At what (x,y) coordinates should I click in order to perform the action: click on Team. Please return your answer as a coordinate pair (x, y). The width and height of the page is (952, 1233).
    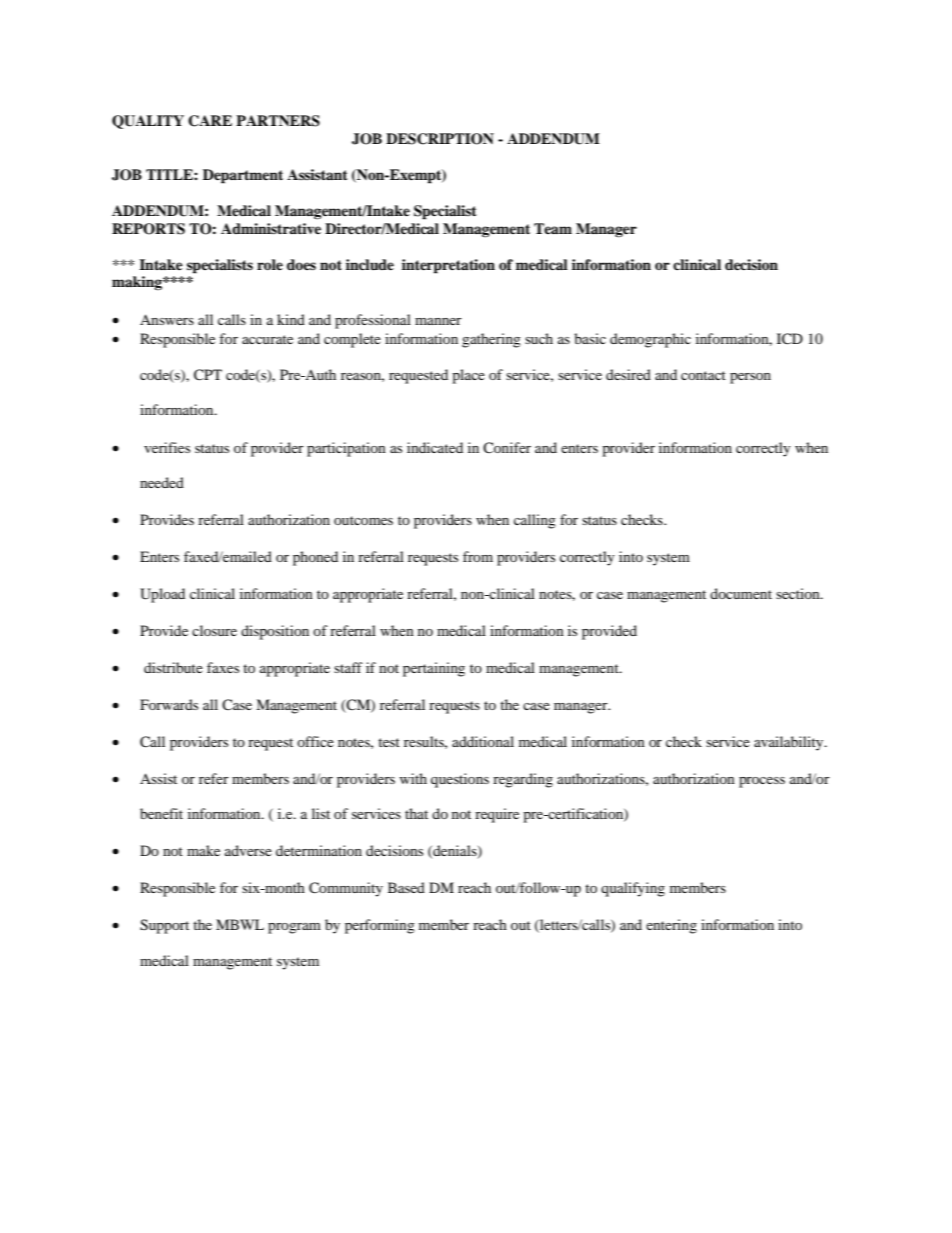
    Looking at the image, I should click on (553, 228).
